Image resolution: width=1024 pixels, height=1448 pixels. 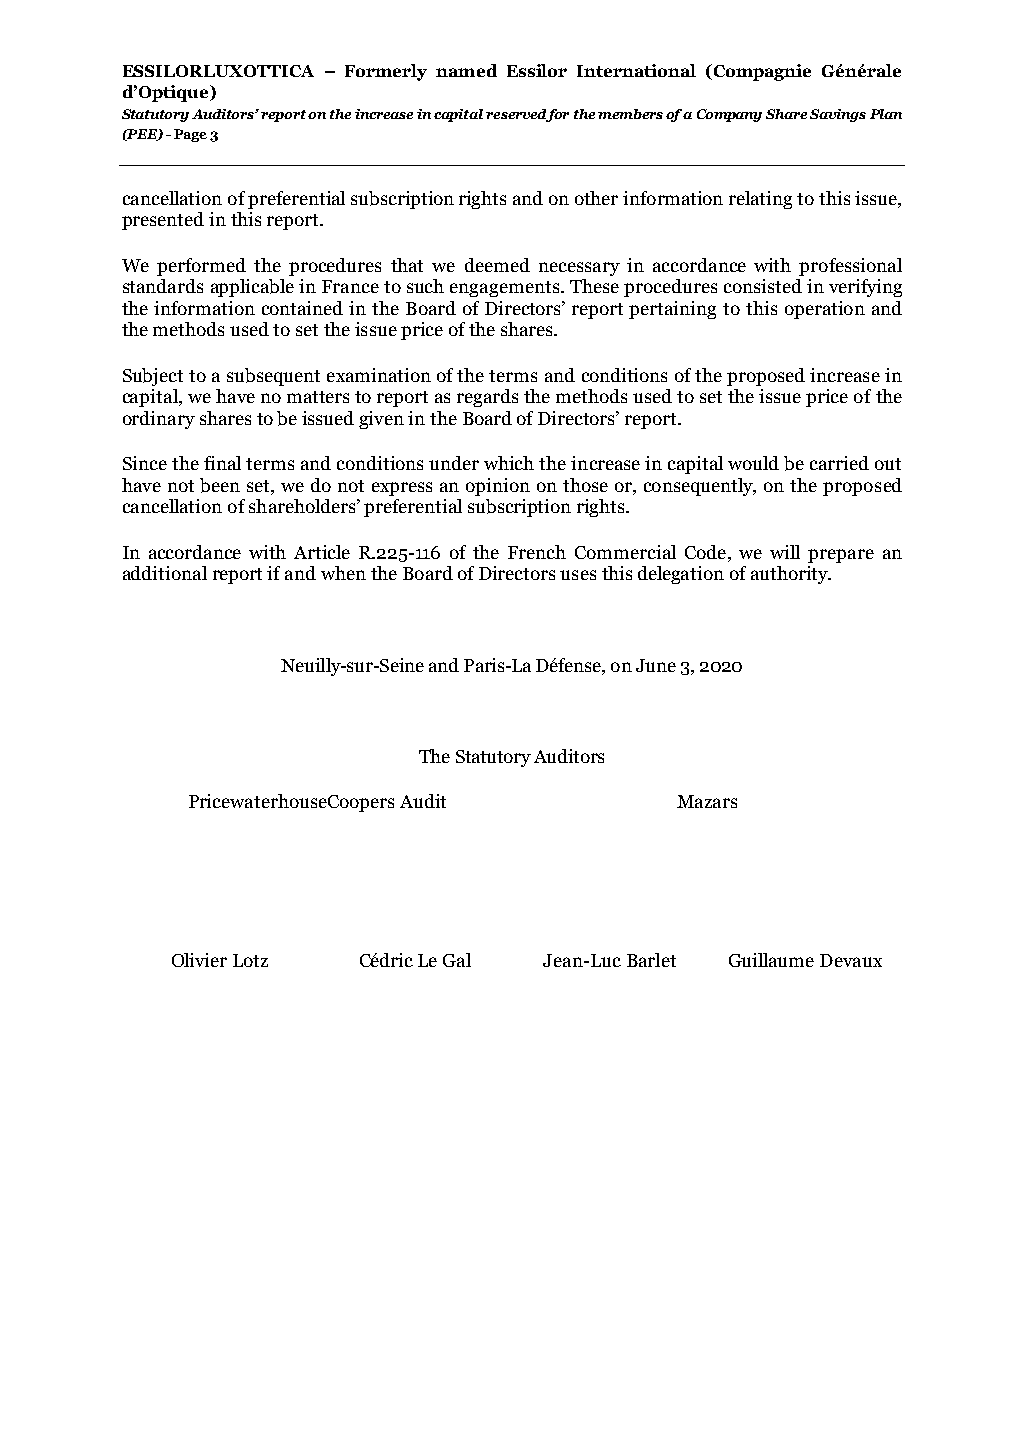 What do you see at coordinates (838, 115) in the screenshot?
I see `Savings` at bounding box center [838, 115].
